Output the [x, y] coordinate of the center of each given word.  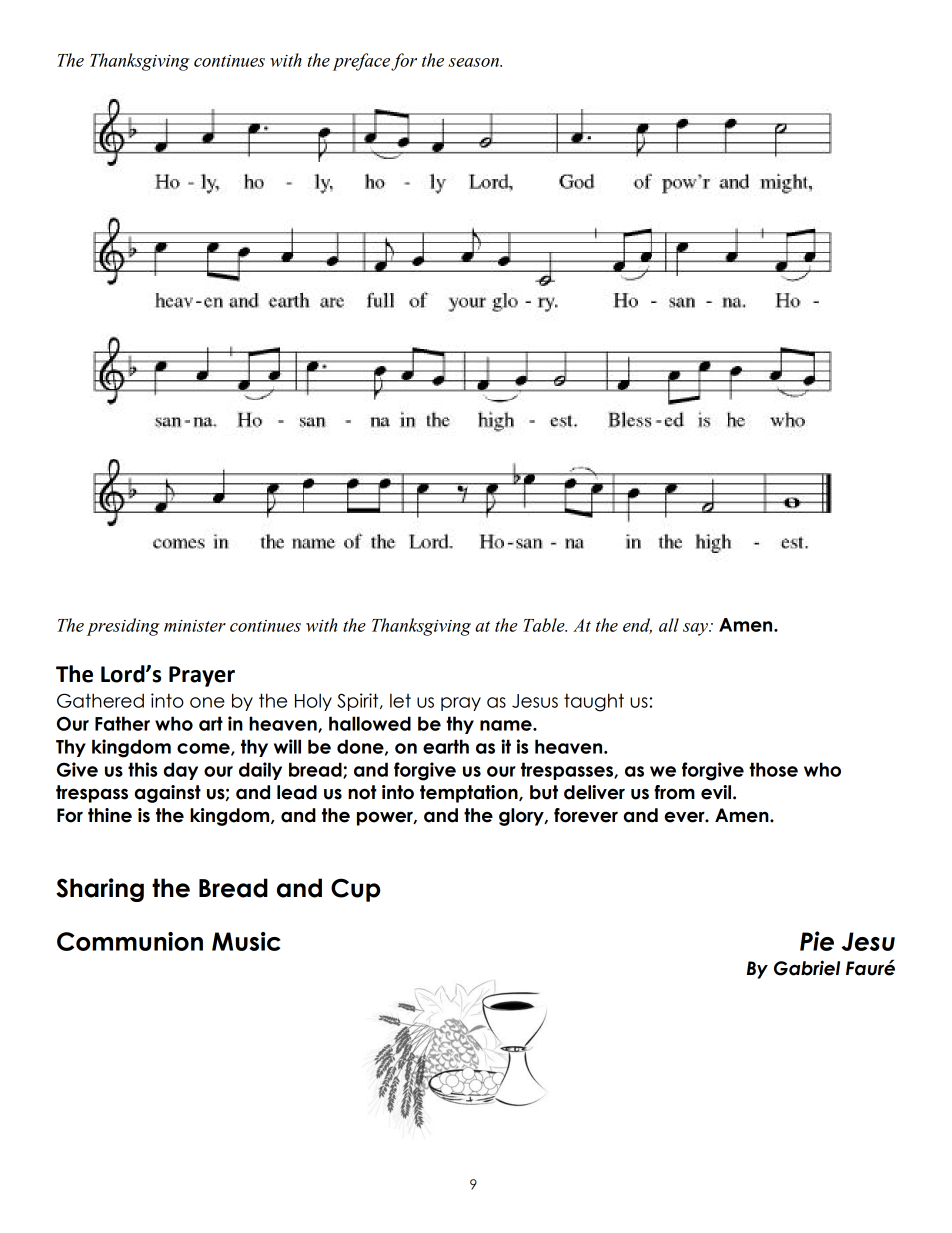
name [507, 725]
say [696, 629]
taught [594, 702]
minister [195, 626]
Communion [130, 941]
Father [122, 723]
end [637, 626]
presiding [123, 627]
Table [545, 625]
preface [361, 62]
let [400, 701]
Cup [355, 890]
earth [446, 746]
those [773, 769]
